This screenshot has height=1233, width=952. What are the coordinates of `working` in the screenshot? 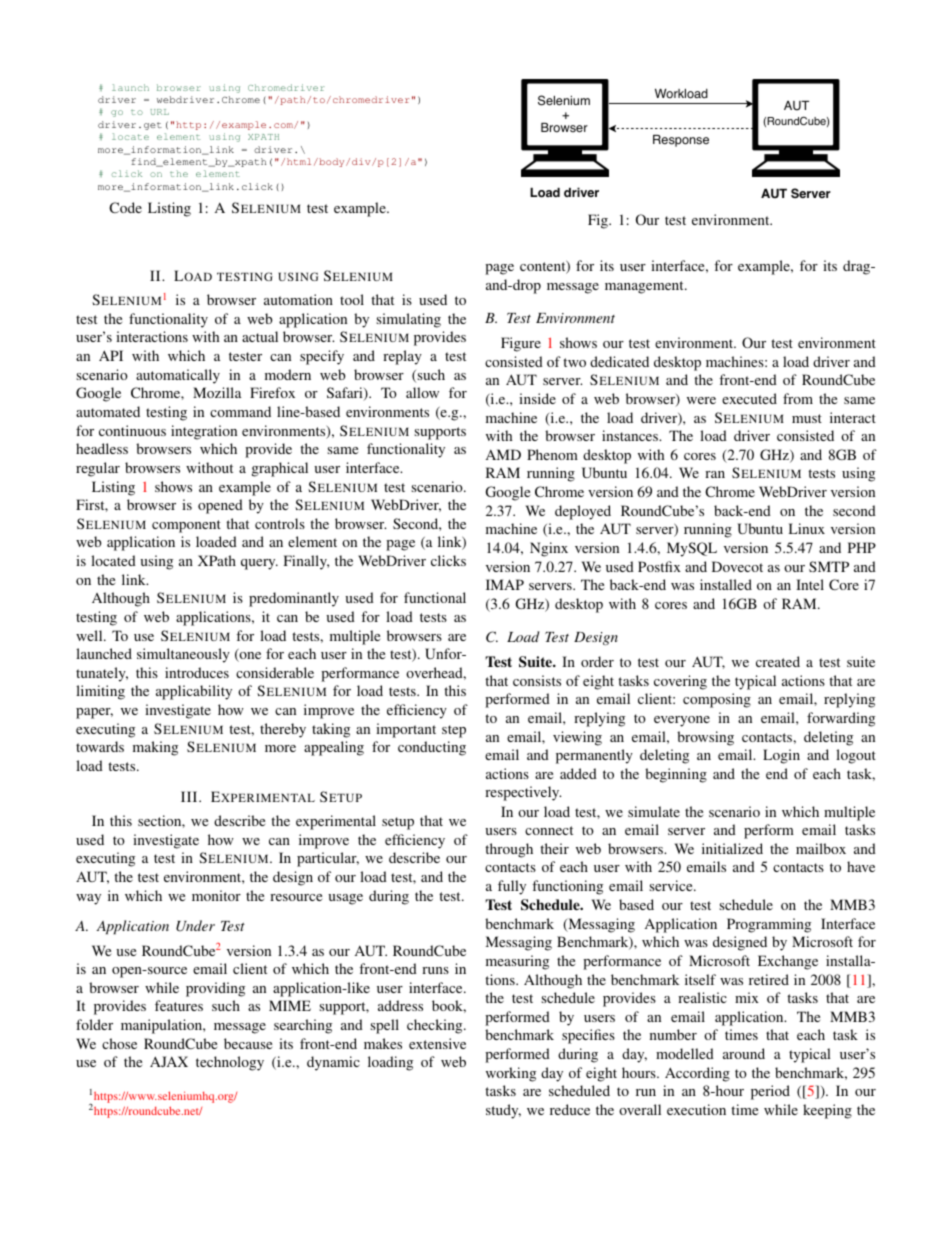 It's located at (511, 1074).
